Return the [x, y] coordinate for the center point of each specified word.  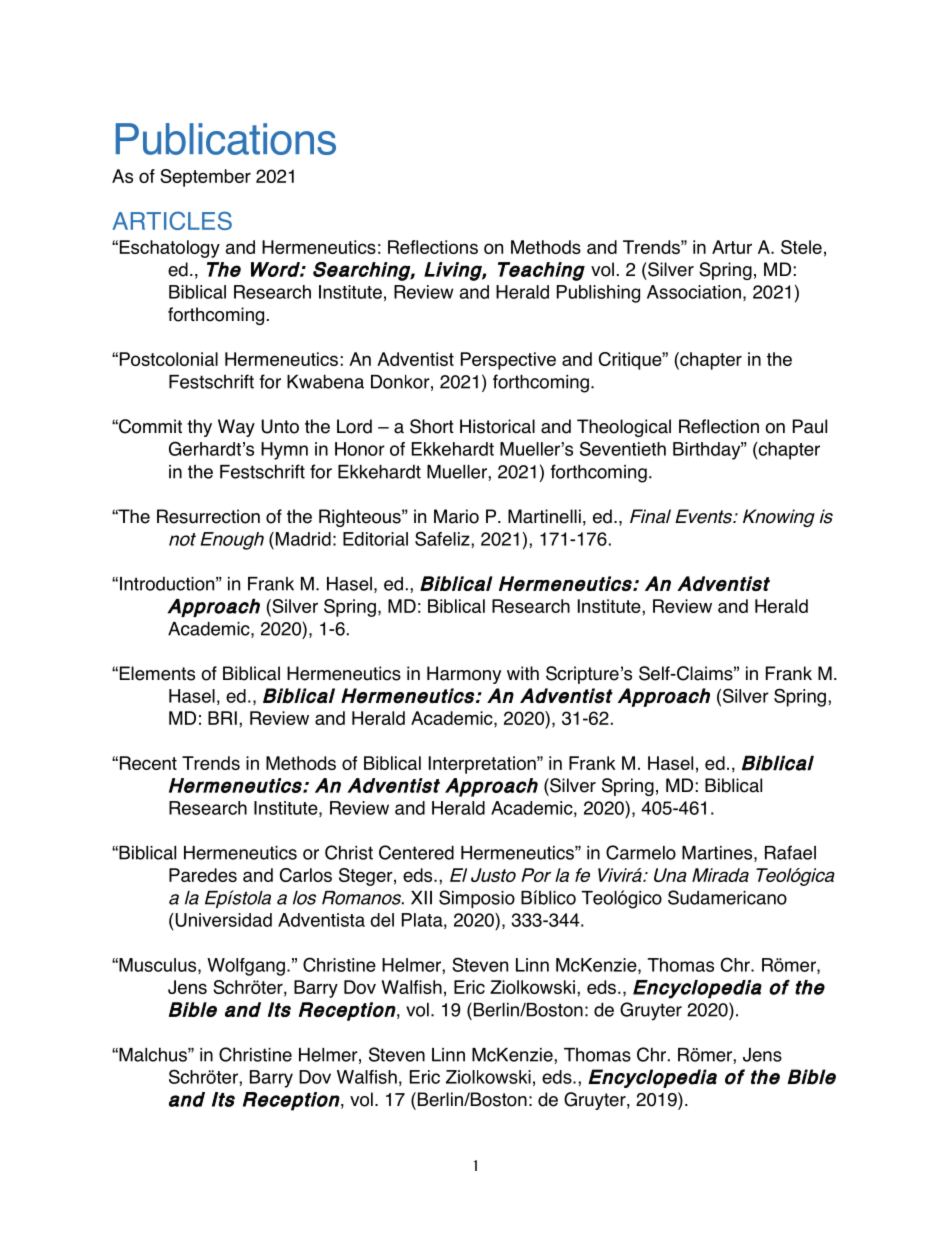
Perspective [508, 361]
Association [694, 292]
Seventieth [623, 448]
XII [421, 898]
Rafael [790, 852]
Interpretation [483, 765]
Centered [416, 852]
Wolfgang [246, 967]
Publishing [598, 294]
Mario [456, 516]
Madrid [302, 539]
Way [236, 428]
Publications [226, 139]
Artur [732, 247]
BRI [222, 718]
